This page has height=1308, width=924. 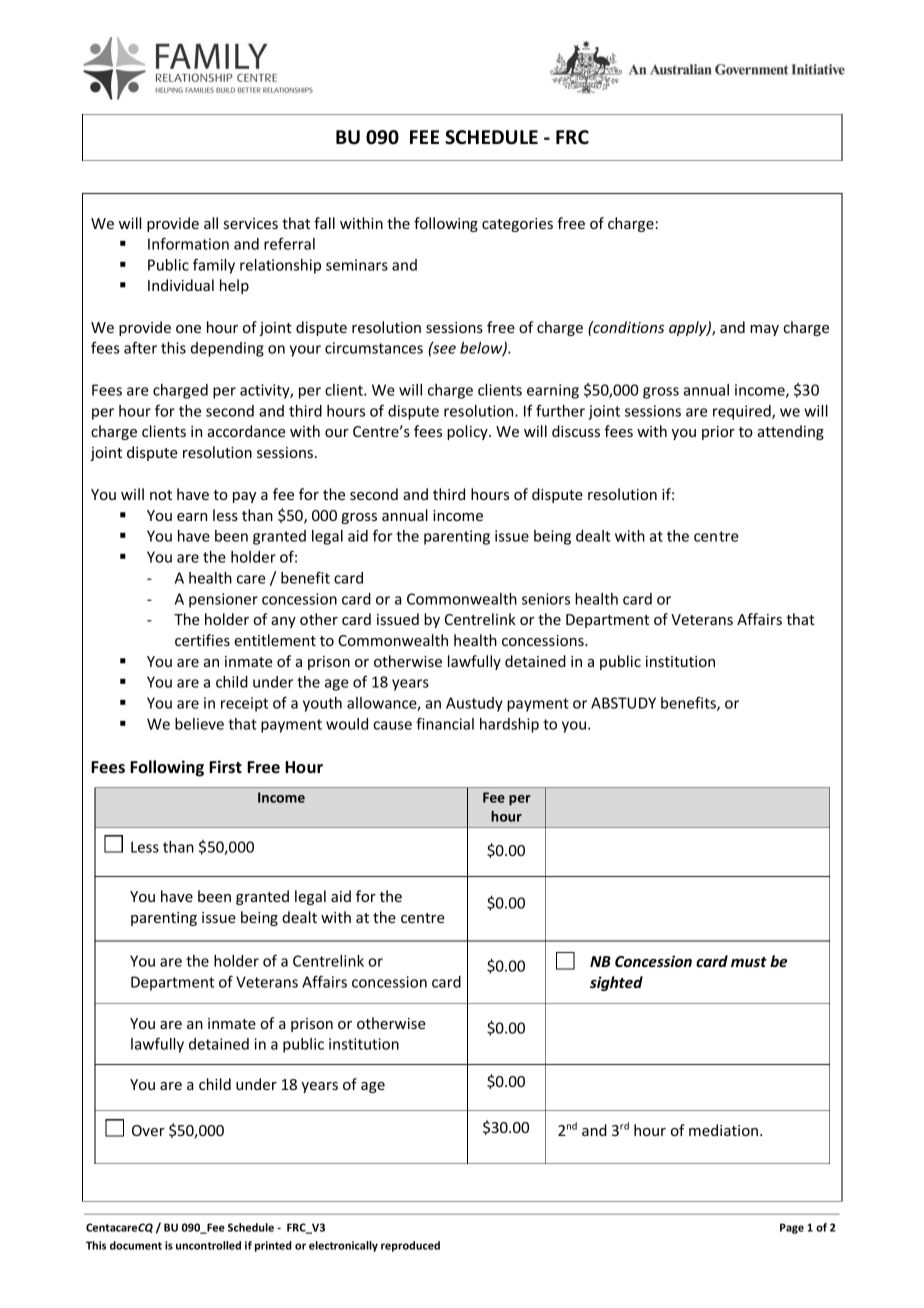 What do you see at coordinates (410, 1246) in the page?
I see `reproduced` at bounding box center [410, 1246].
